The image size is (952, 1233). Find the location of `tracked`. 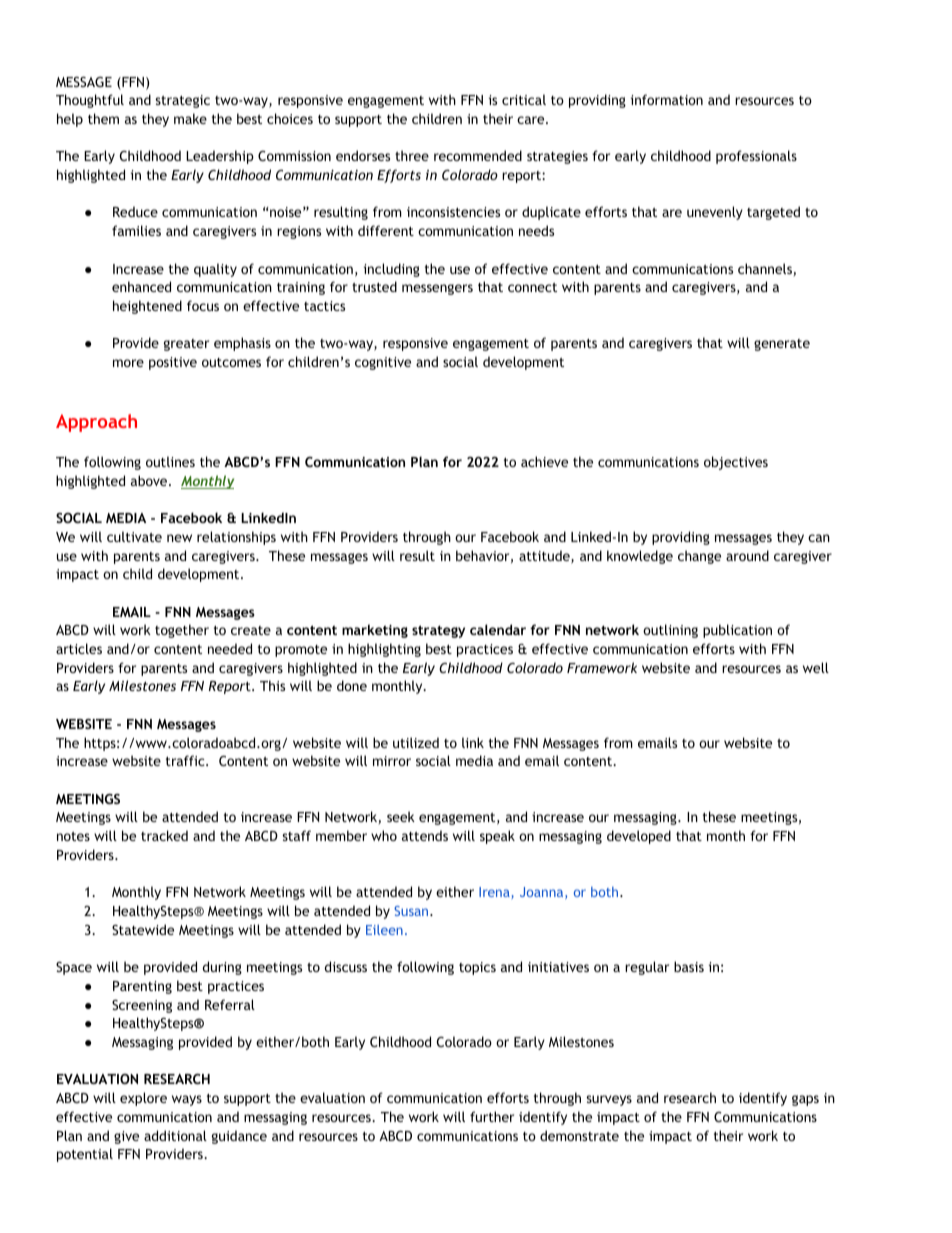

tracked is located at coordinates (164, 835).
